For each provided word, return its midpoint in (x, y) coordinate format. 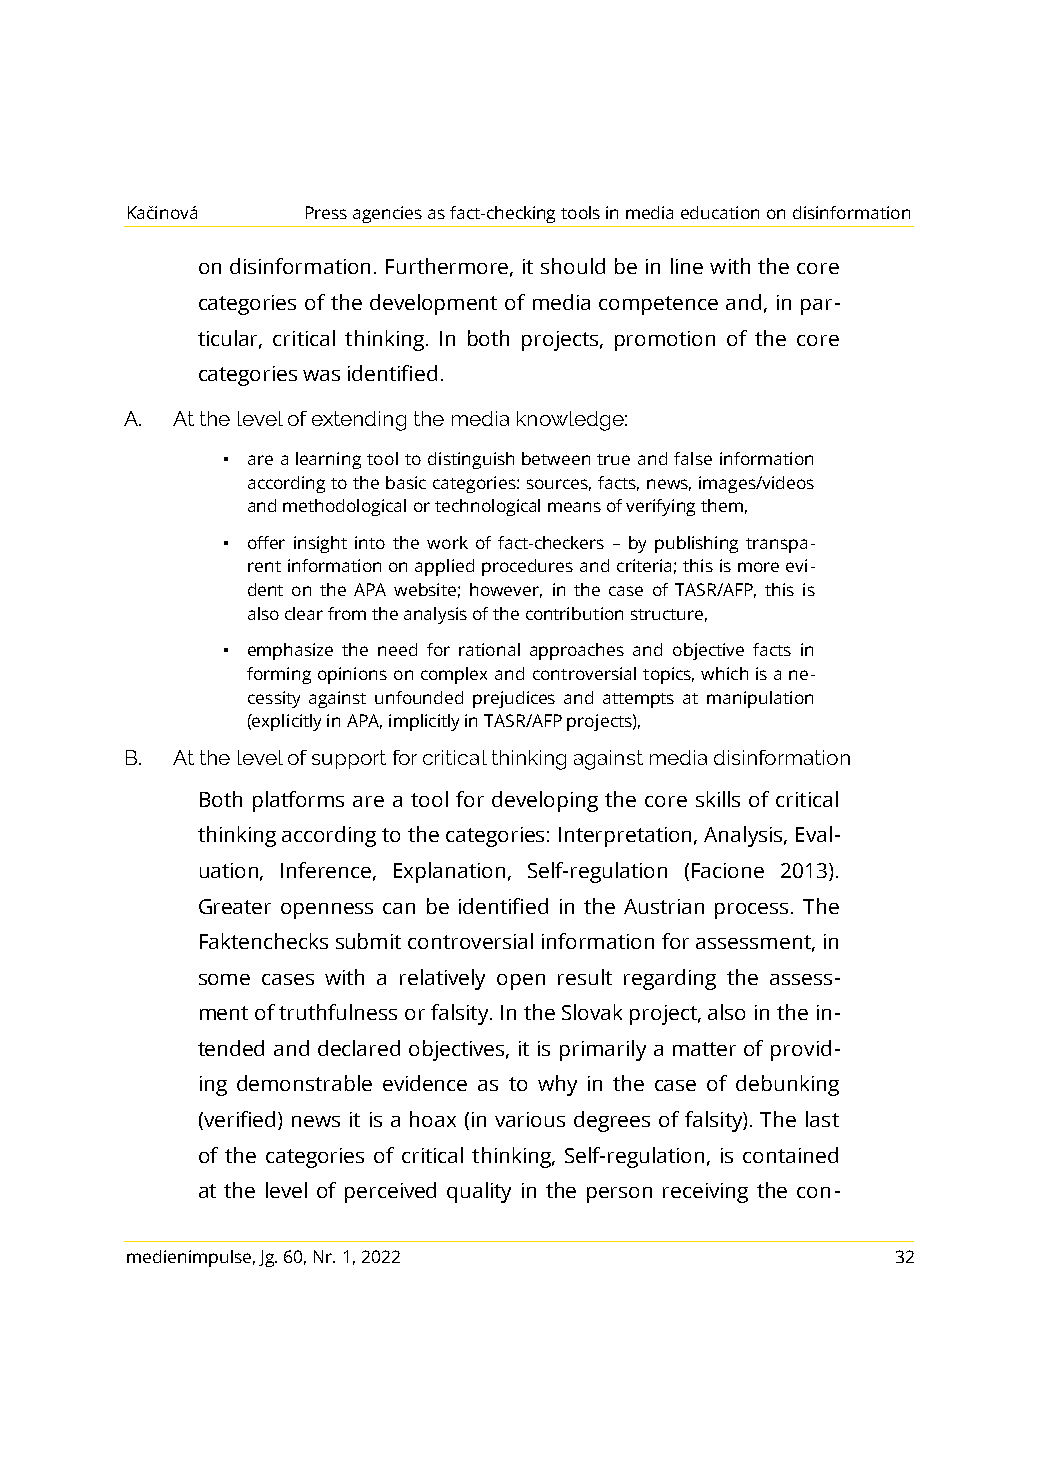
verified (238, 1120)
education (720, 212)
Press (326, 212)
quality (479, 1192)
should (573, 266)
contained (790, 1155)
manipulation (760, 699)
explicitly (286, 722)
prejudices (514, 699)
